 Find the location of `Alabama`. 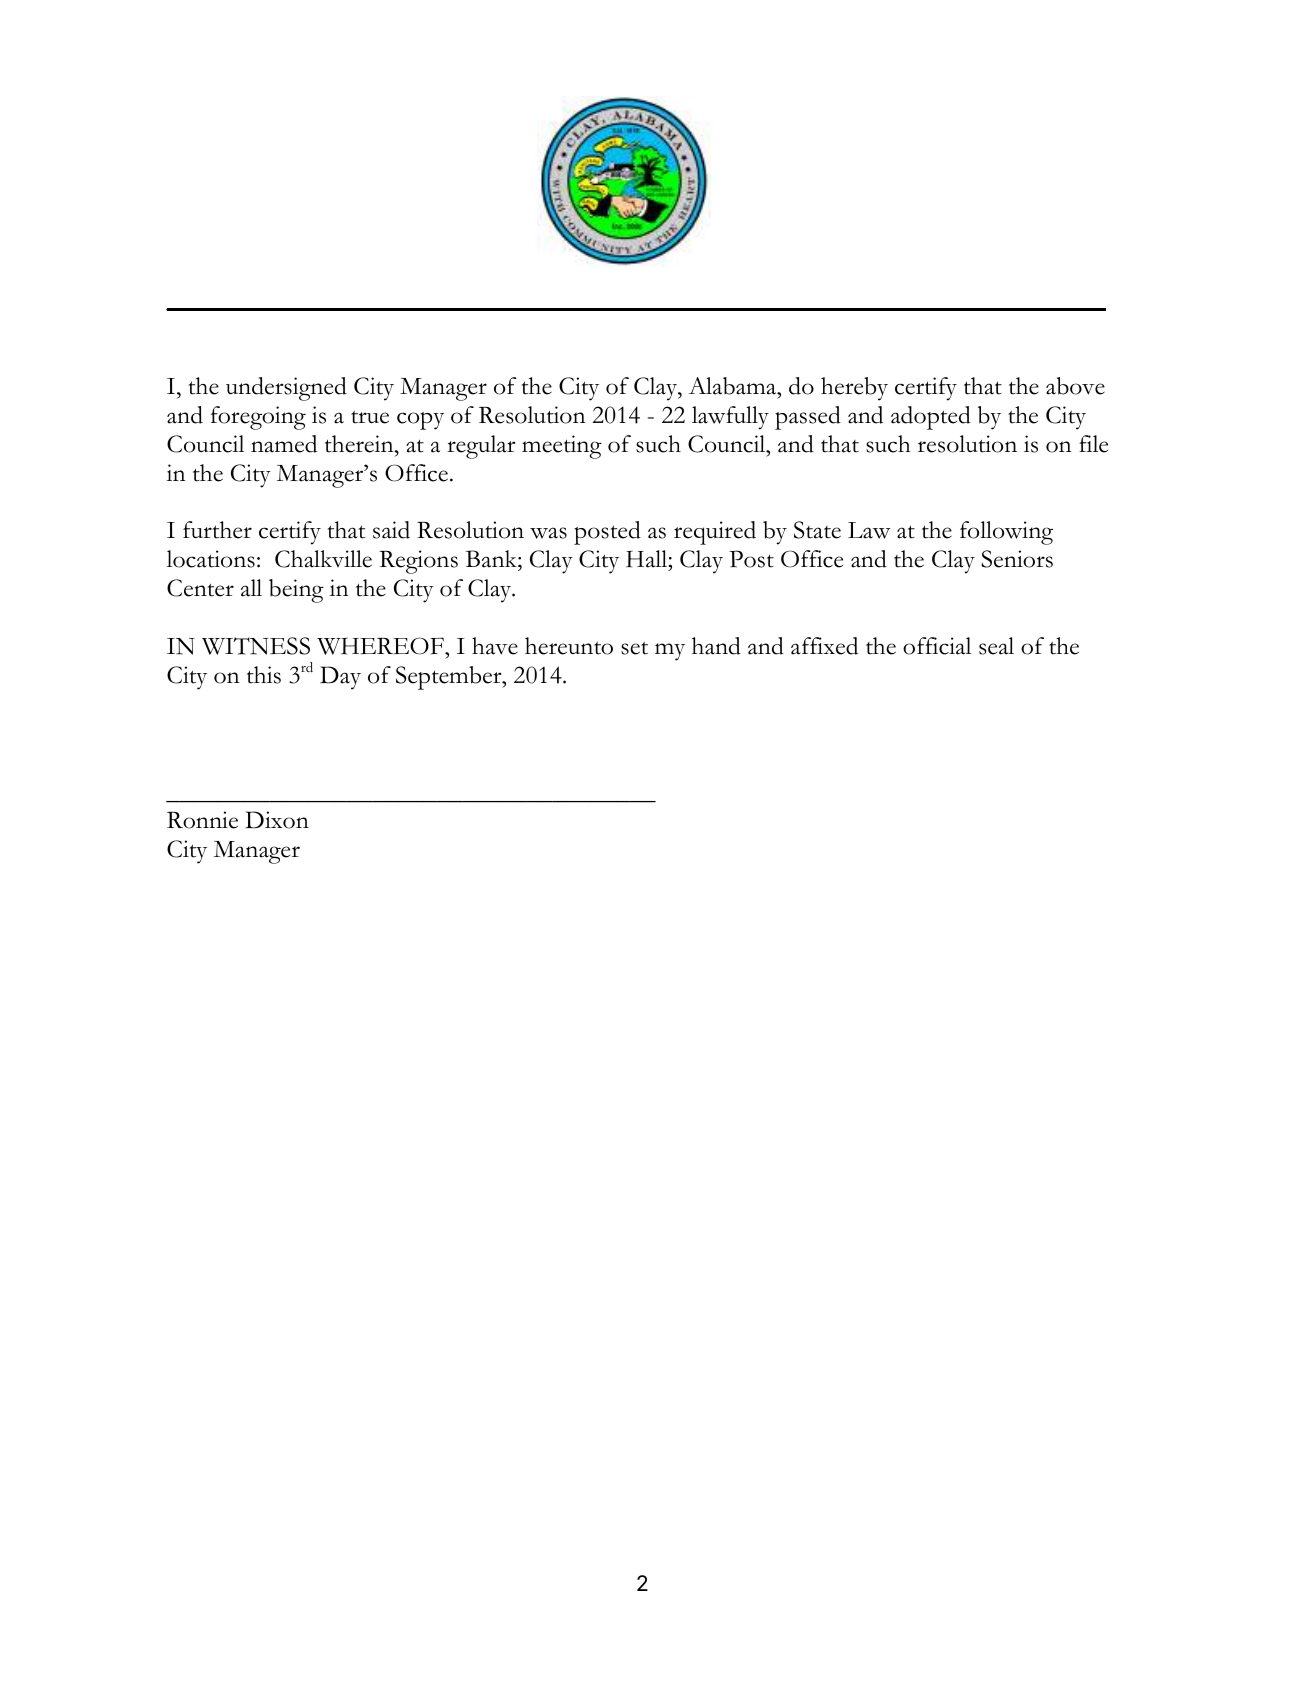

Alabama is located at coordinates (734, 386).
